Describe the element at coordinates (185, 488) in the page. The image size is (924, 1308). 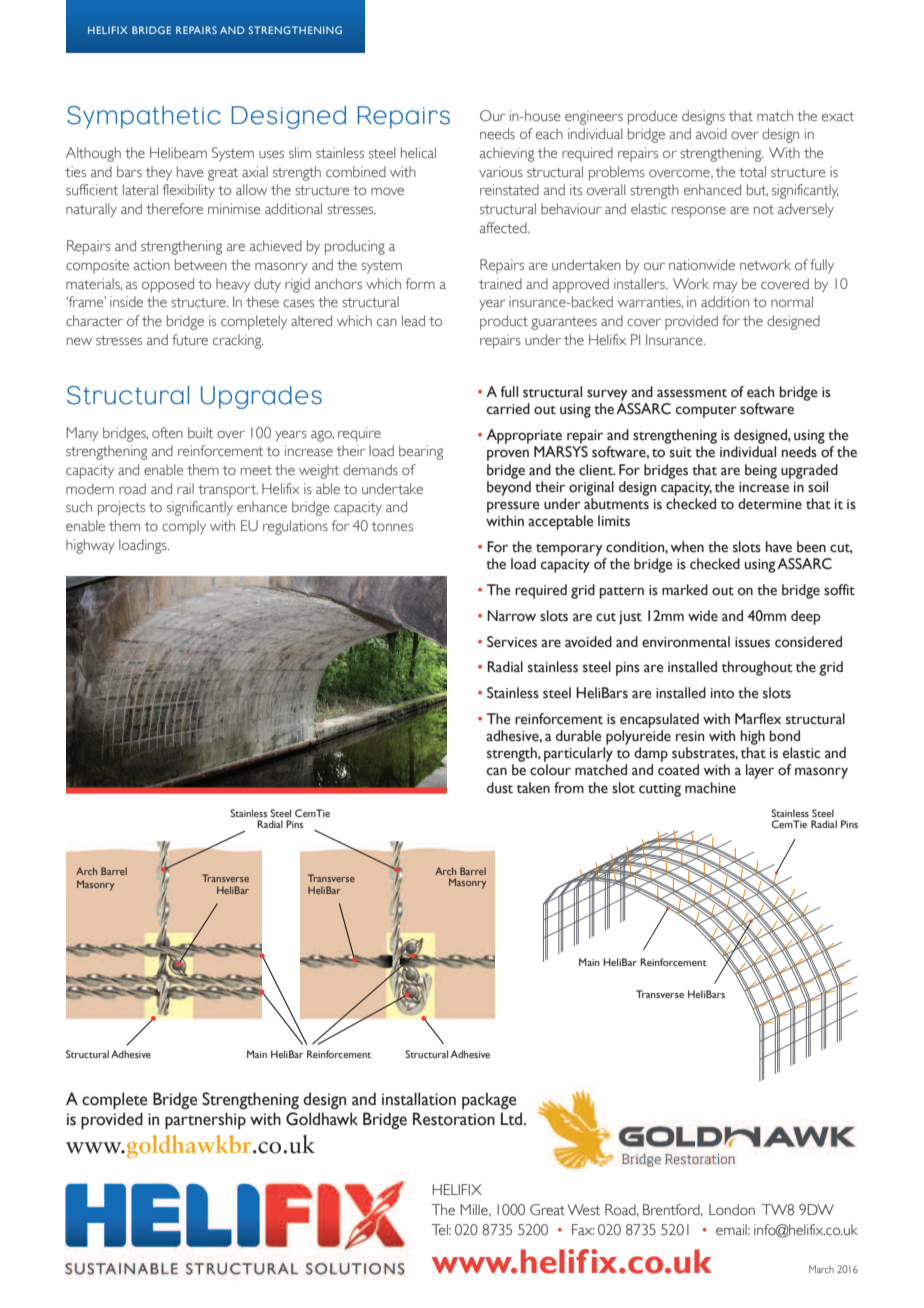
I see `rail` at that location.
